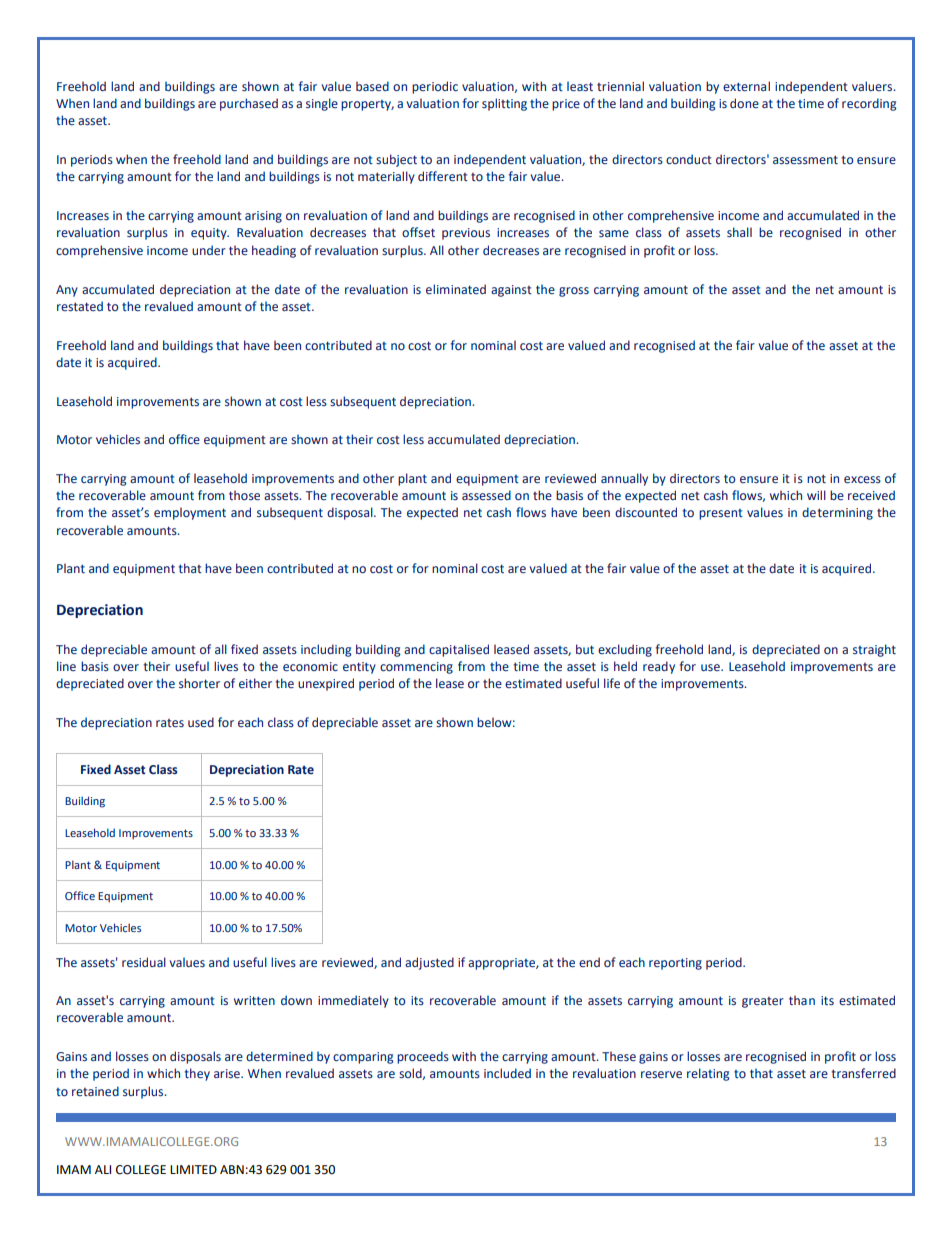 Image resolution: width=952 pixels, height=1233 pixels. What do you see at coordinates (244, 495) in the screenshot?
I see `those` at bounding box center [244, 495].
